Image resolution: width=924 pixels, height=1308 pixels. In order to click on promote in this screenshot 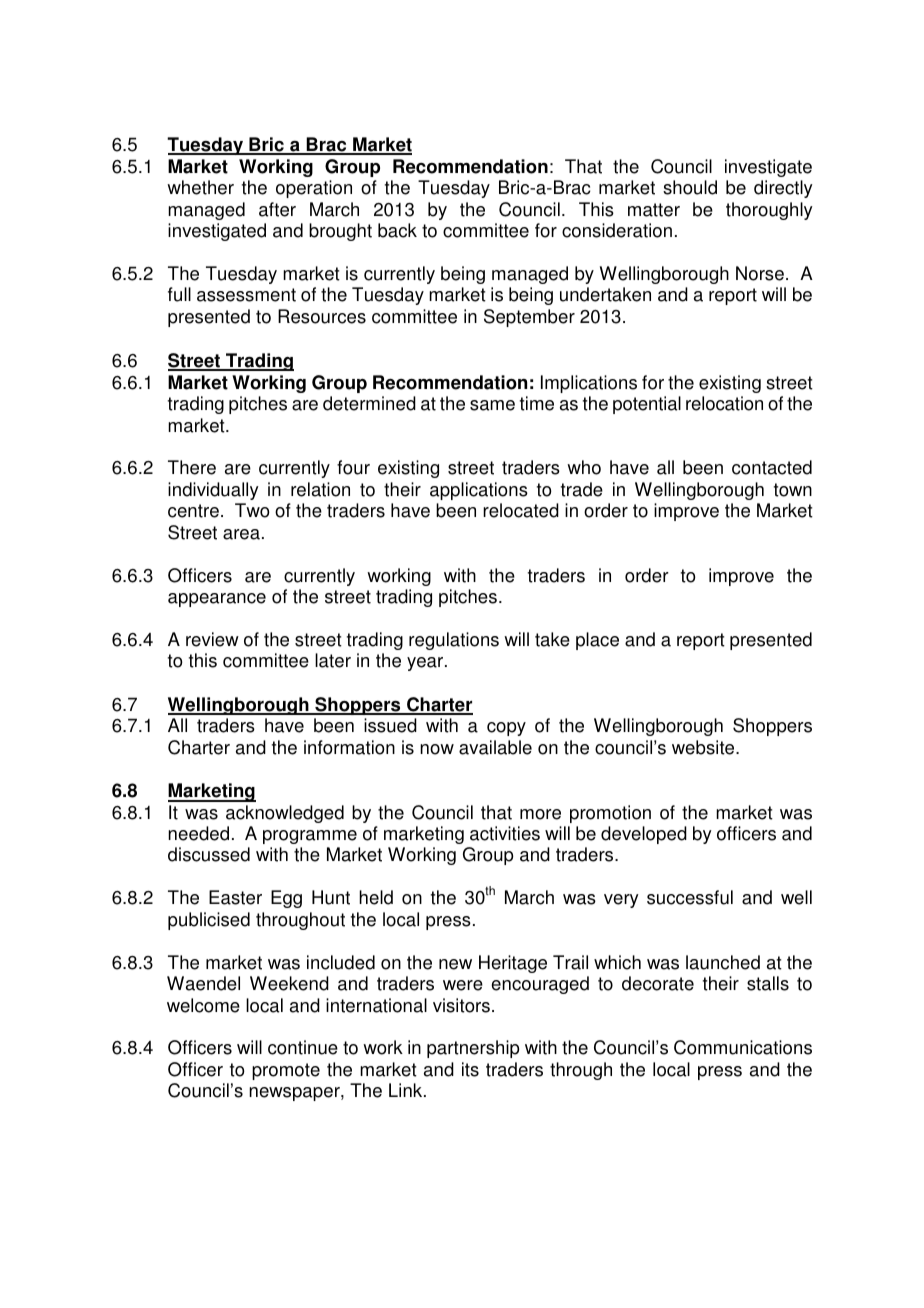, I will do `click(286, 1071)`.
